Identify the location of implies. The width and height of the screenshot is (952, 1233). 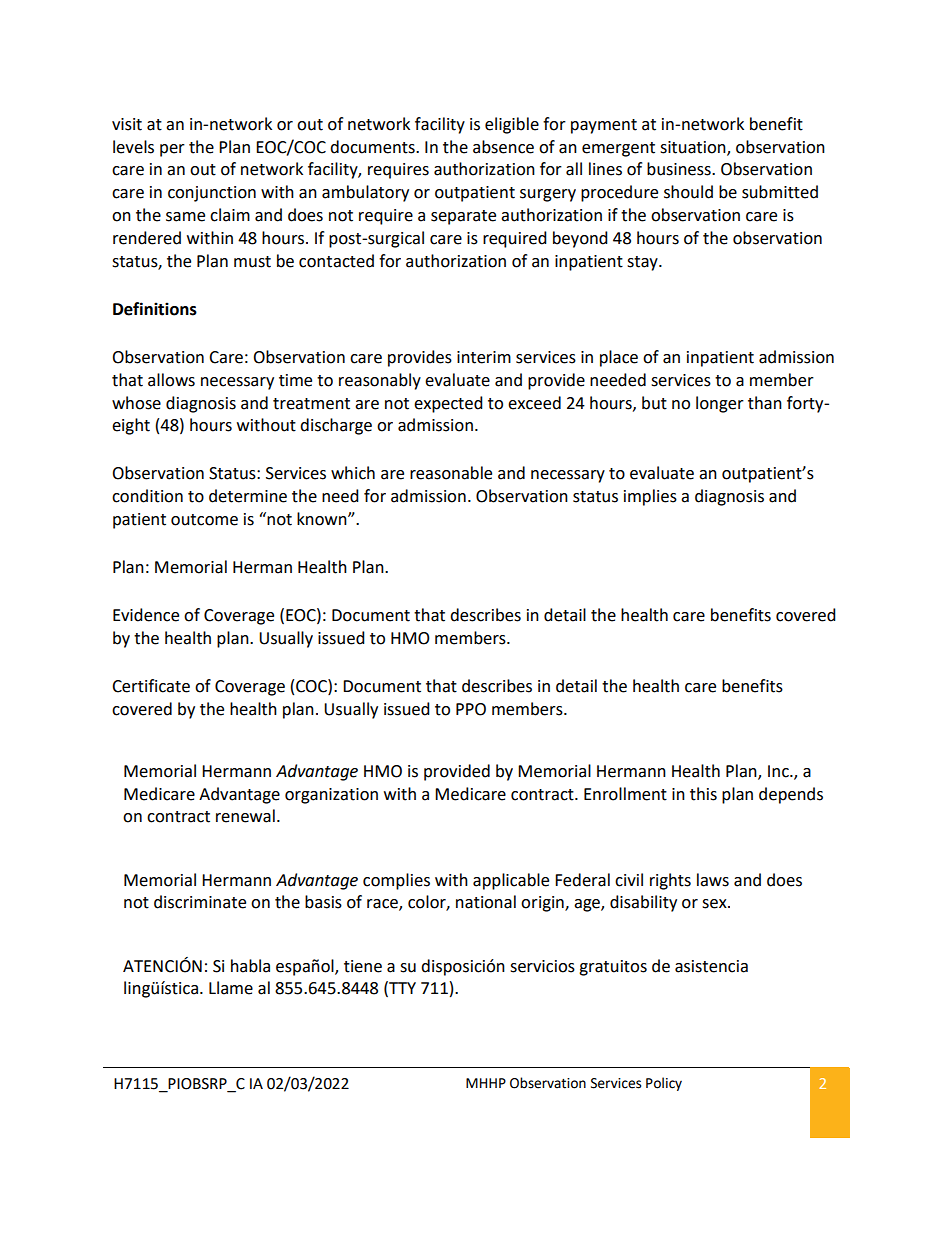
(650, 497).
